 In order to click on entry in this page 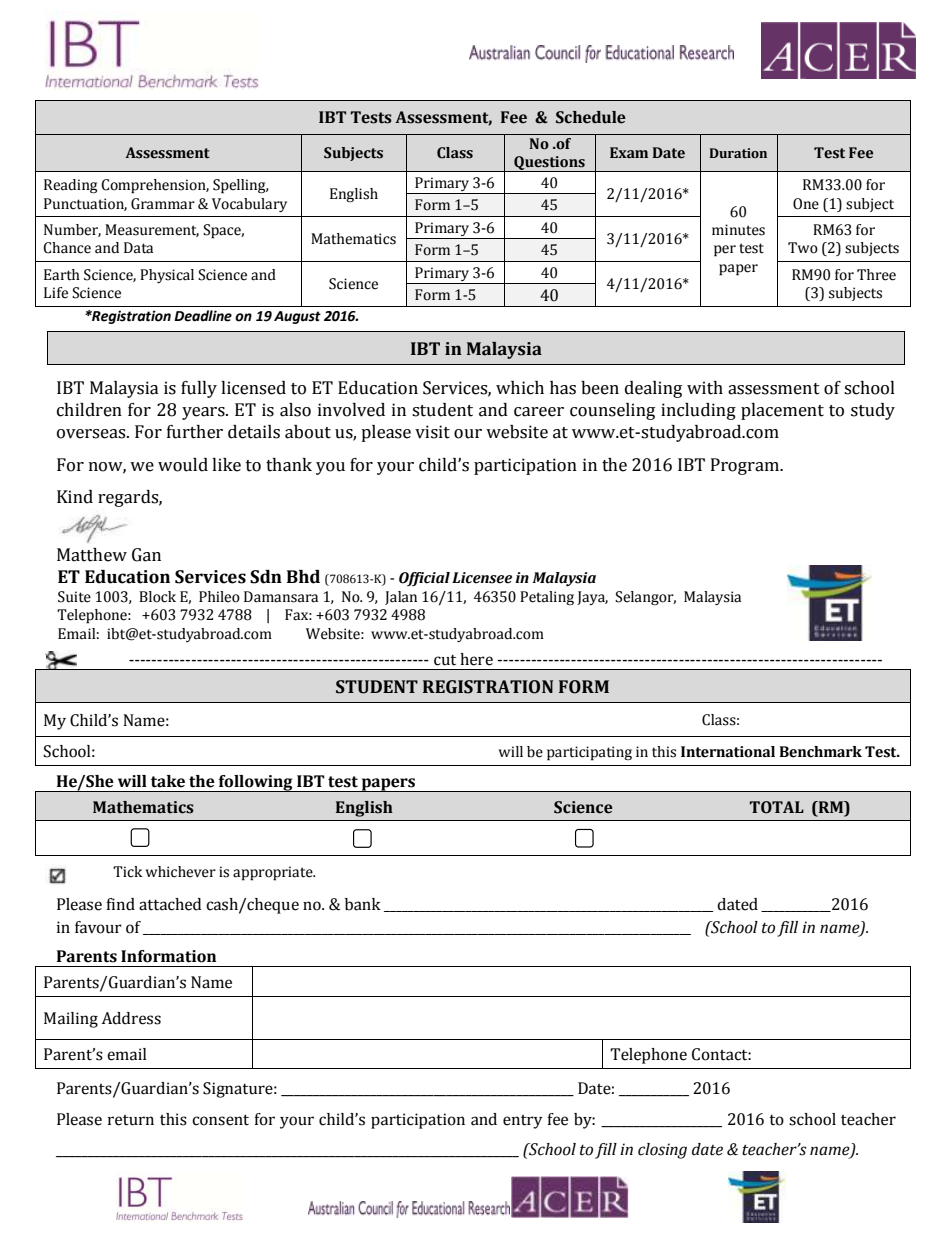, I will do `click(523, 1122)`.
